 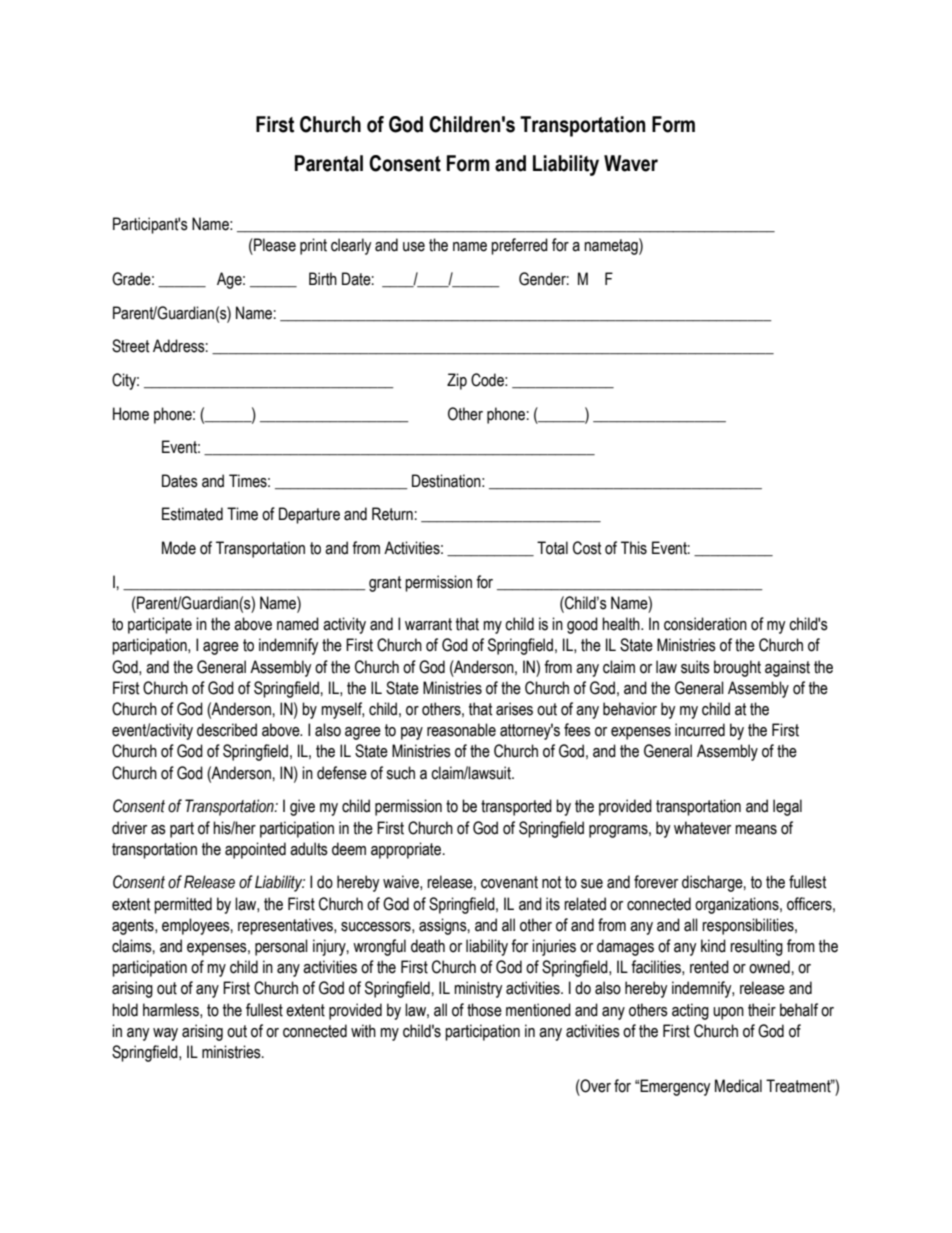 I want to click on use, so click(x=414, y=247).
